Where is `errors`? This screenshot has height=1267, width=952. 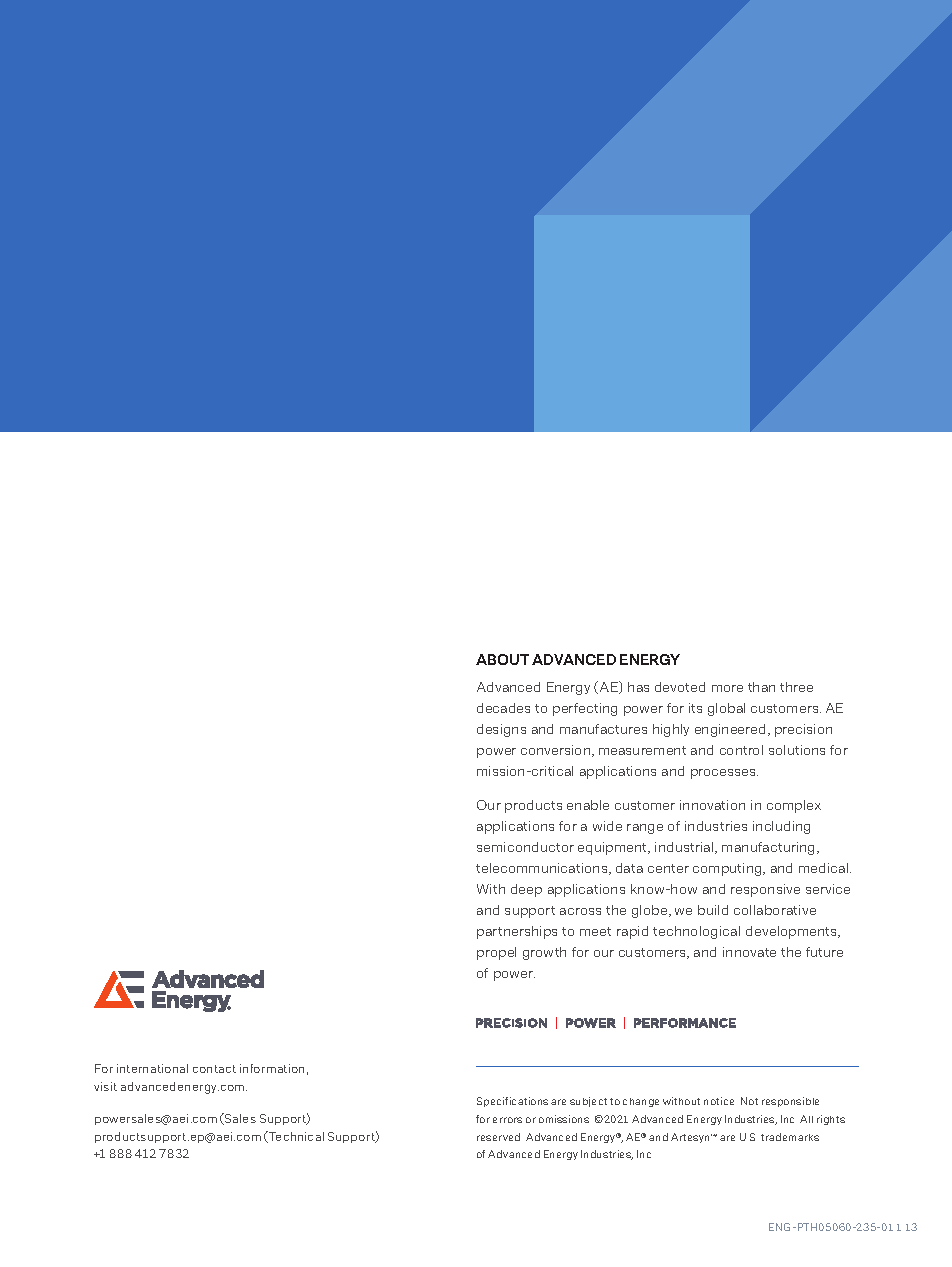 errors is located at coordinates (507, 1120).
